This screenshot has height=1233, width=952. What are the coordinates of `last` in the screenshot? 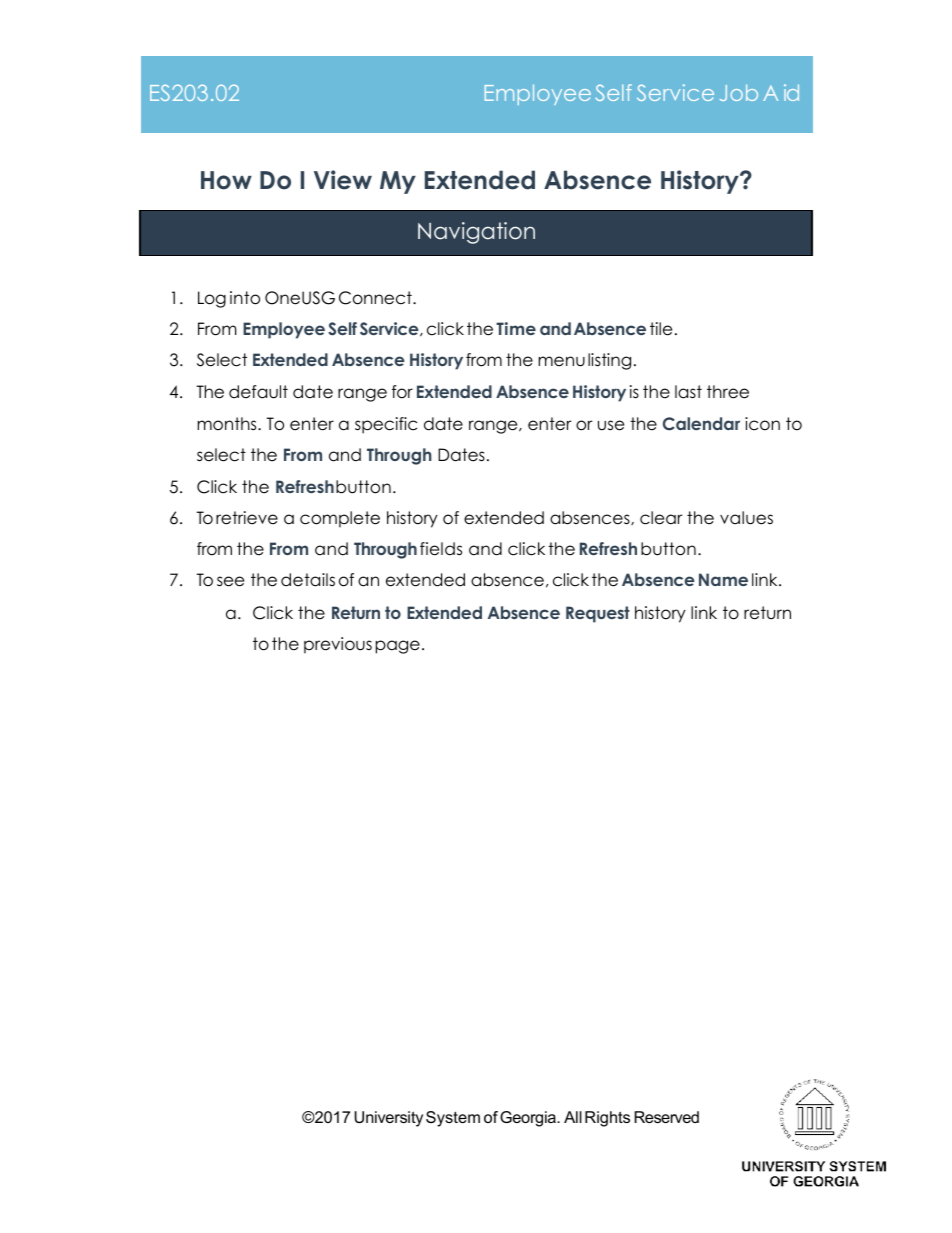 It's located at (688, 392).
